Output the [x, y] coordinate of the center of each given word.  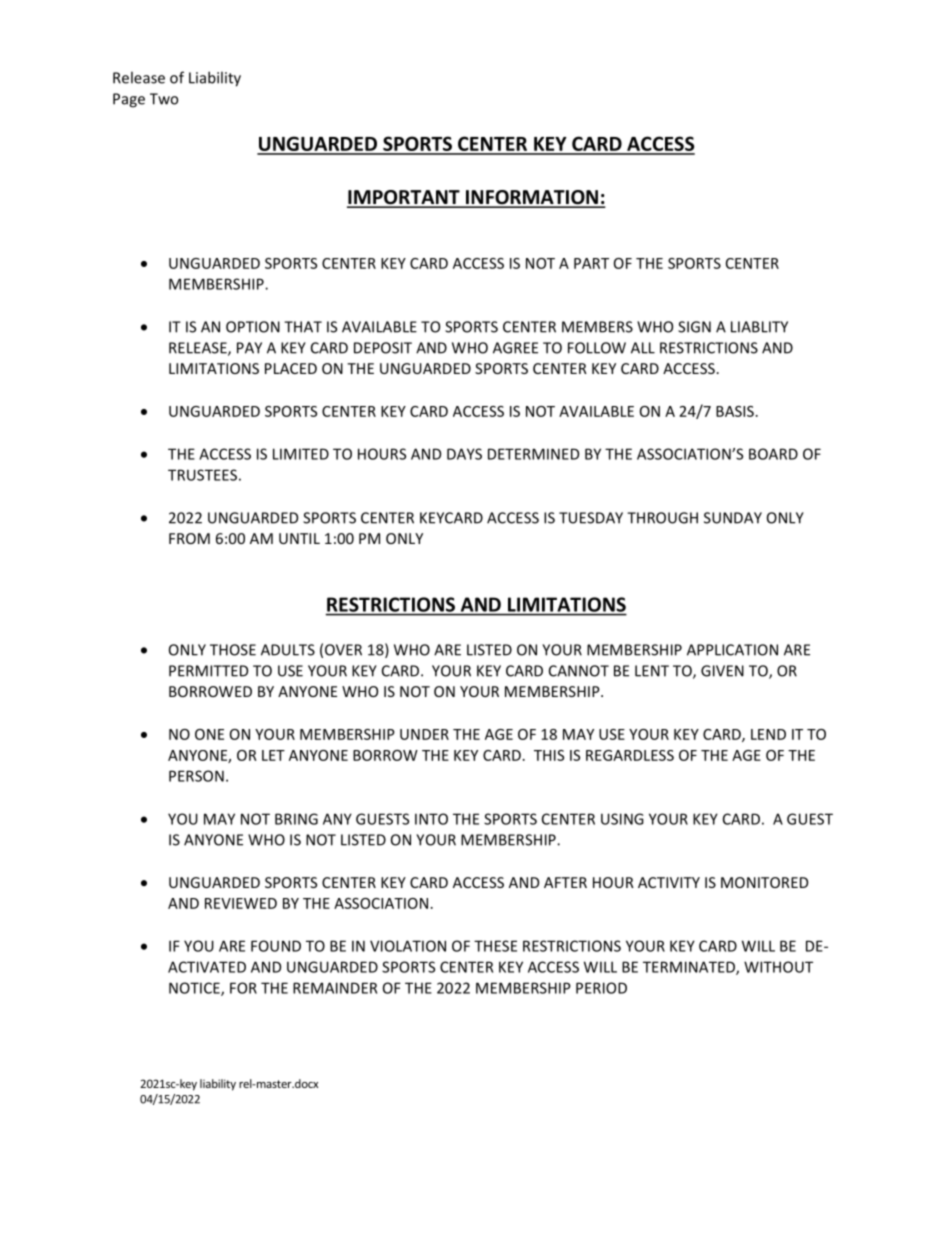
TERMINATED [690, 968]
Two [164, 99]
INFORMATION [532, 198]
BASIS [735, 411]
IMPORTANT [404, 198]
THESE [495, 946]
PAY [249, 348]
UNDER [424, 734]
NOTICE [195, 989]
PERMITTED [208, 671]
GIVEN [722, 671]
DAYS [464, 454]
